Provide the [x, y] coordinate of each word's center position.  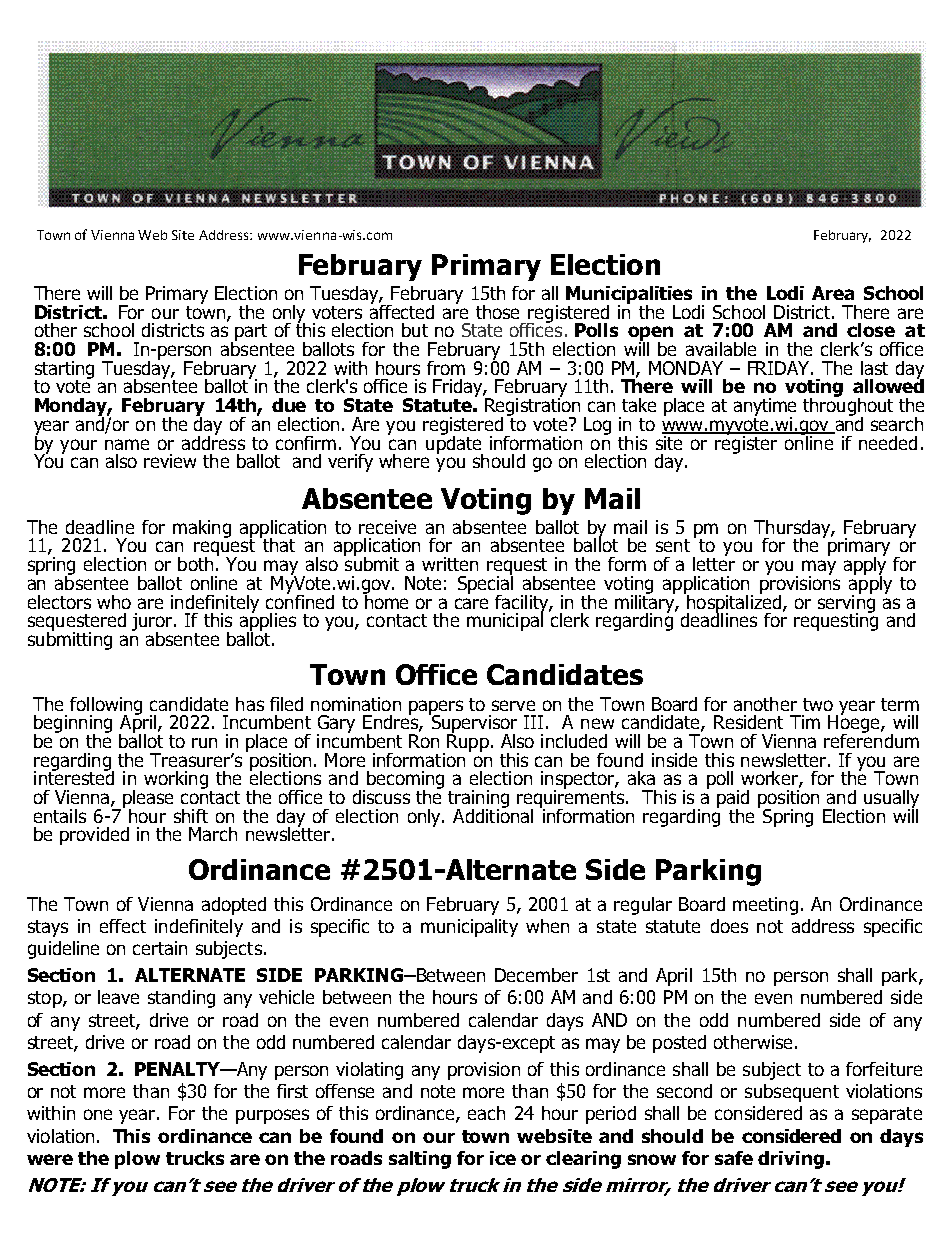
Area [833, 293]
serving [846, 603]
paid [733, 800]
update [454, 444]
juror [153, 623]
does [729, 926]
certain [160, 948]
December [536, 975]
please [148, 800]
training [478, 800]
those [497, 312]
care [471, 603]
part [251, 332]
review [170, 461]
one [98, 1114]
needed [888, 443]
